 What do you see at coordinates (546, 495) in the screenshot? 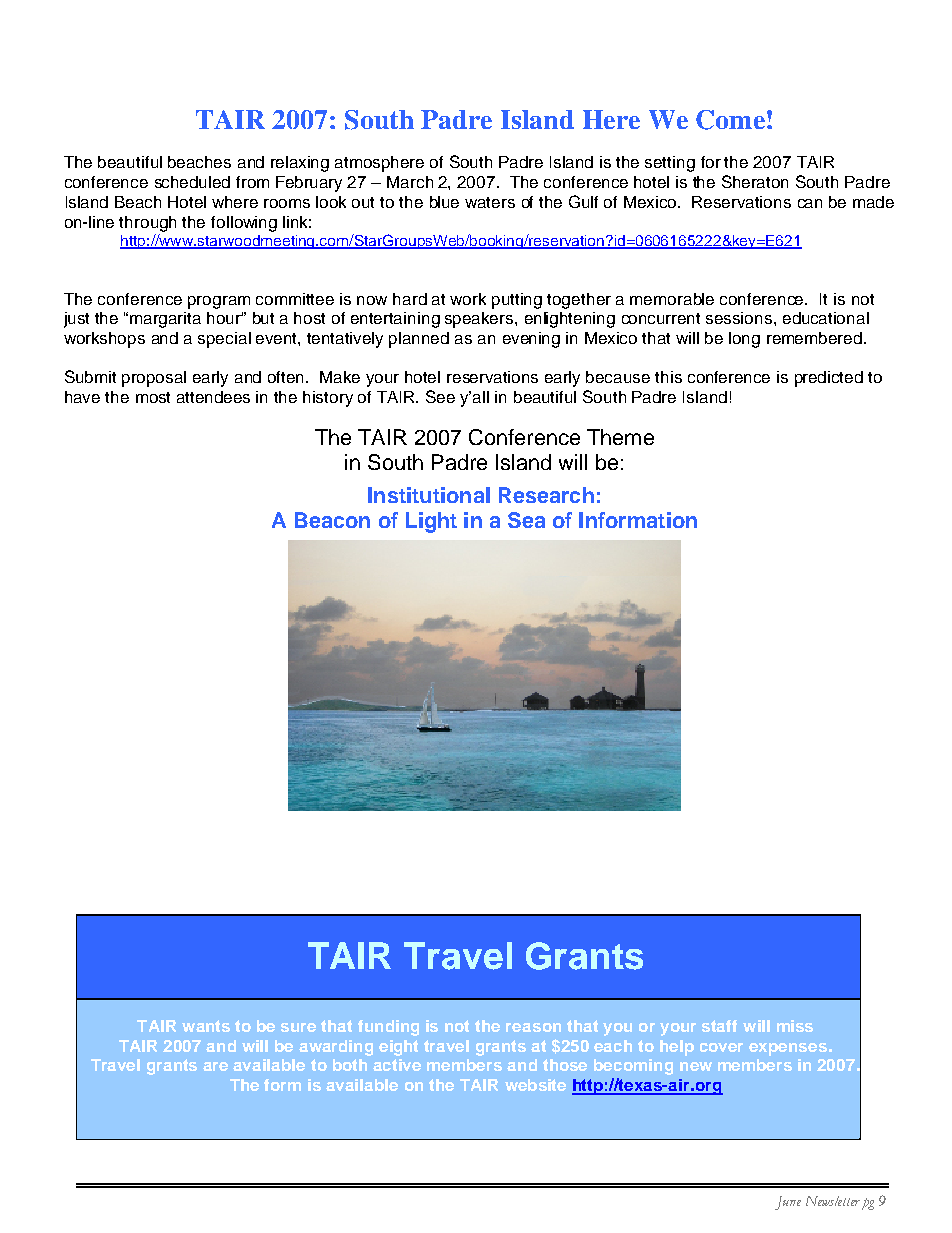
I see `Research` at bounding box center [546, 495].
